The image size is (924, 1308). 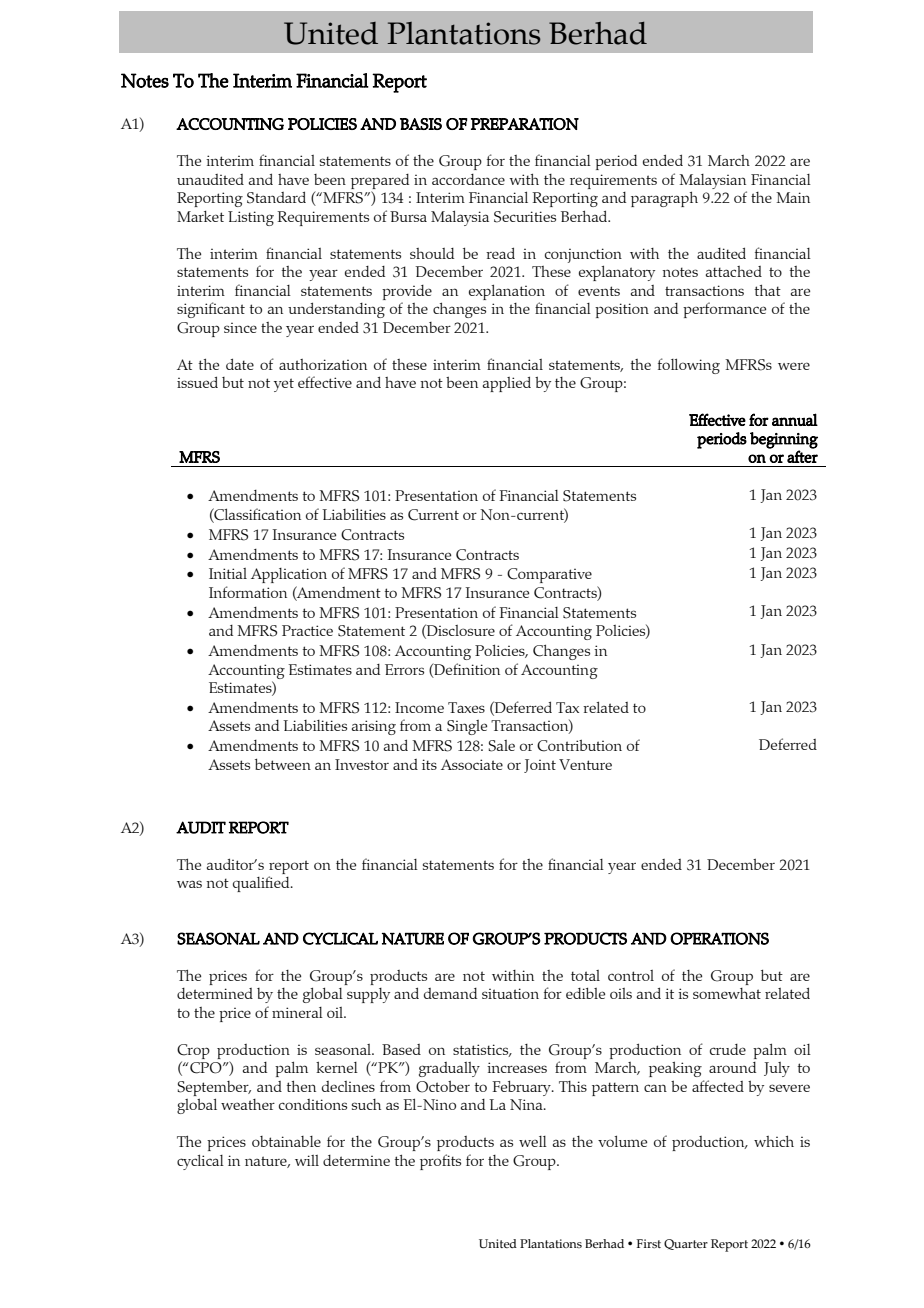 I want to click on beginning, so click(x=784, y=441).
